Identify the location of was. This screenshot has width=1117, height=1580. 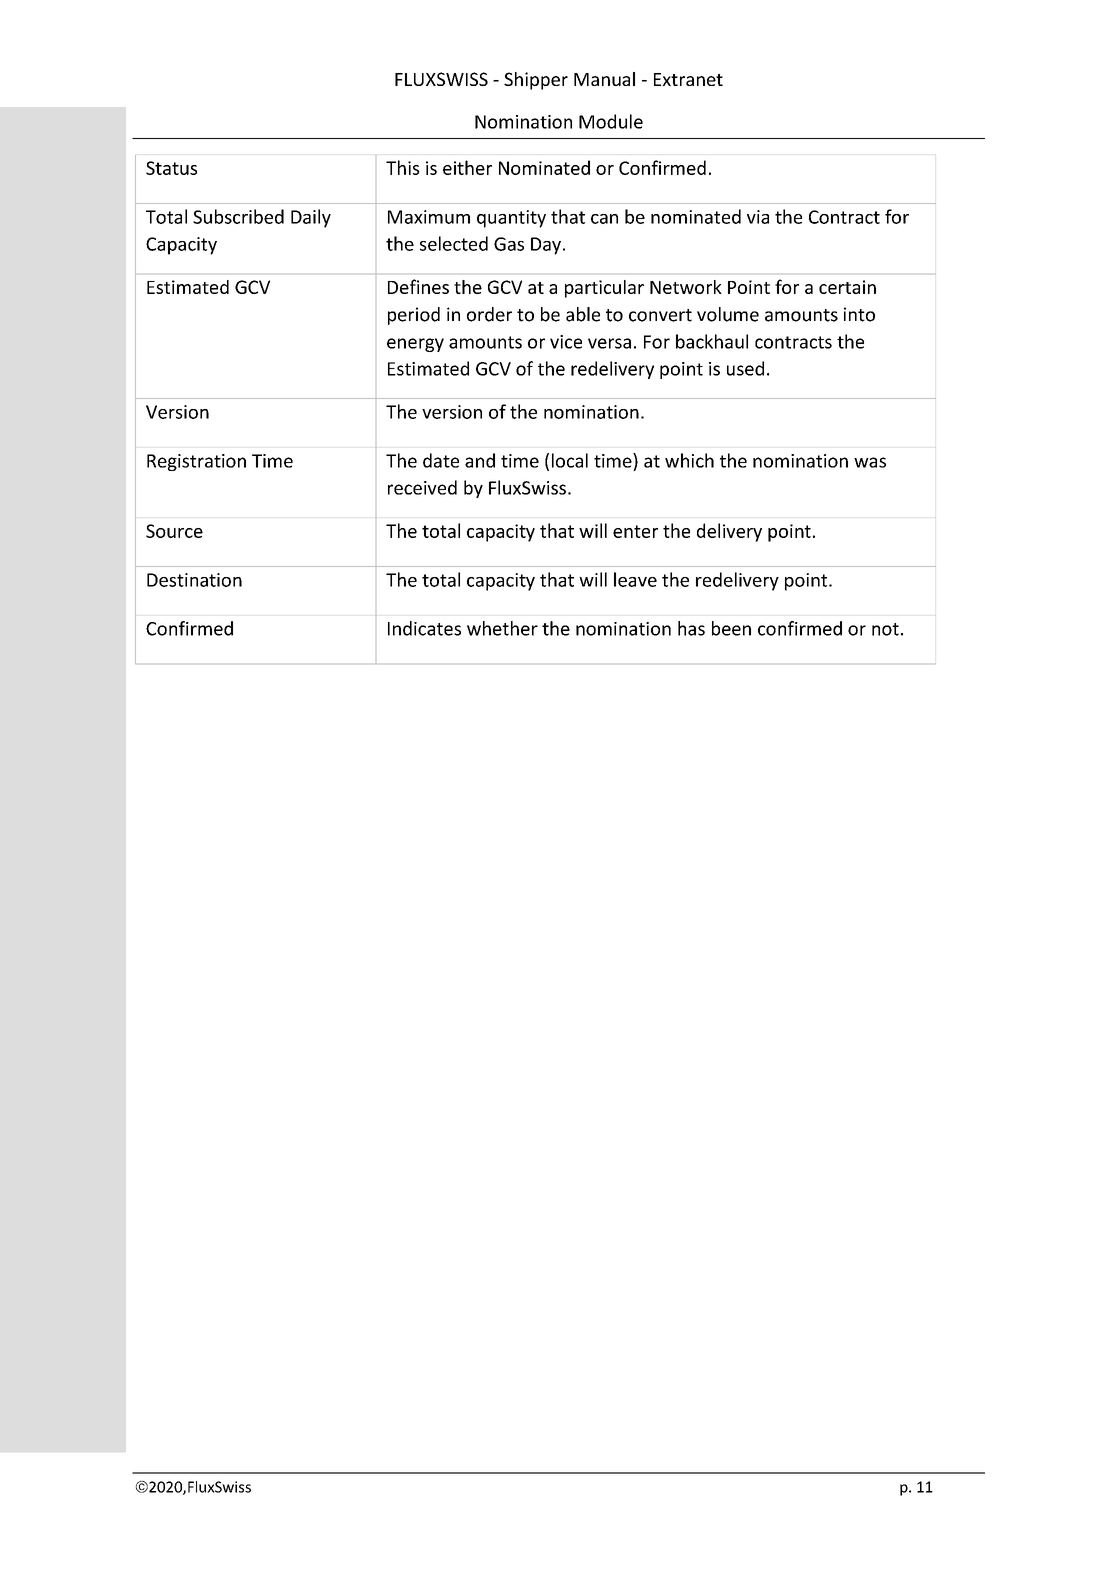
(870, 462).
